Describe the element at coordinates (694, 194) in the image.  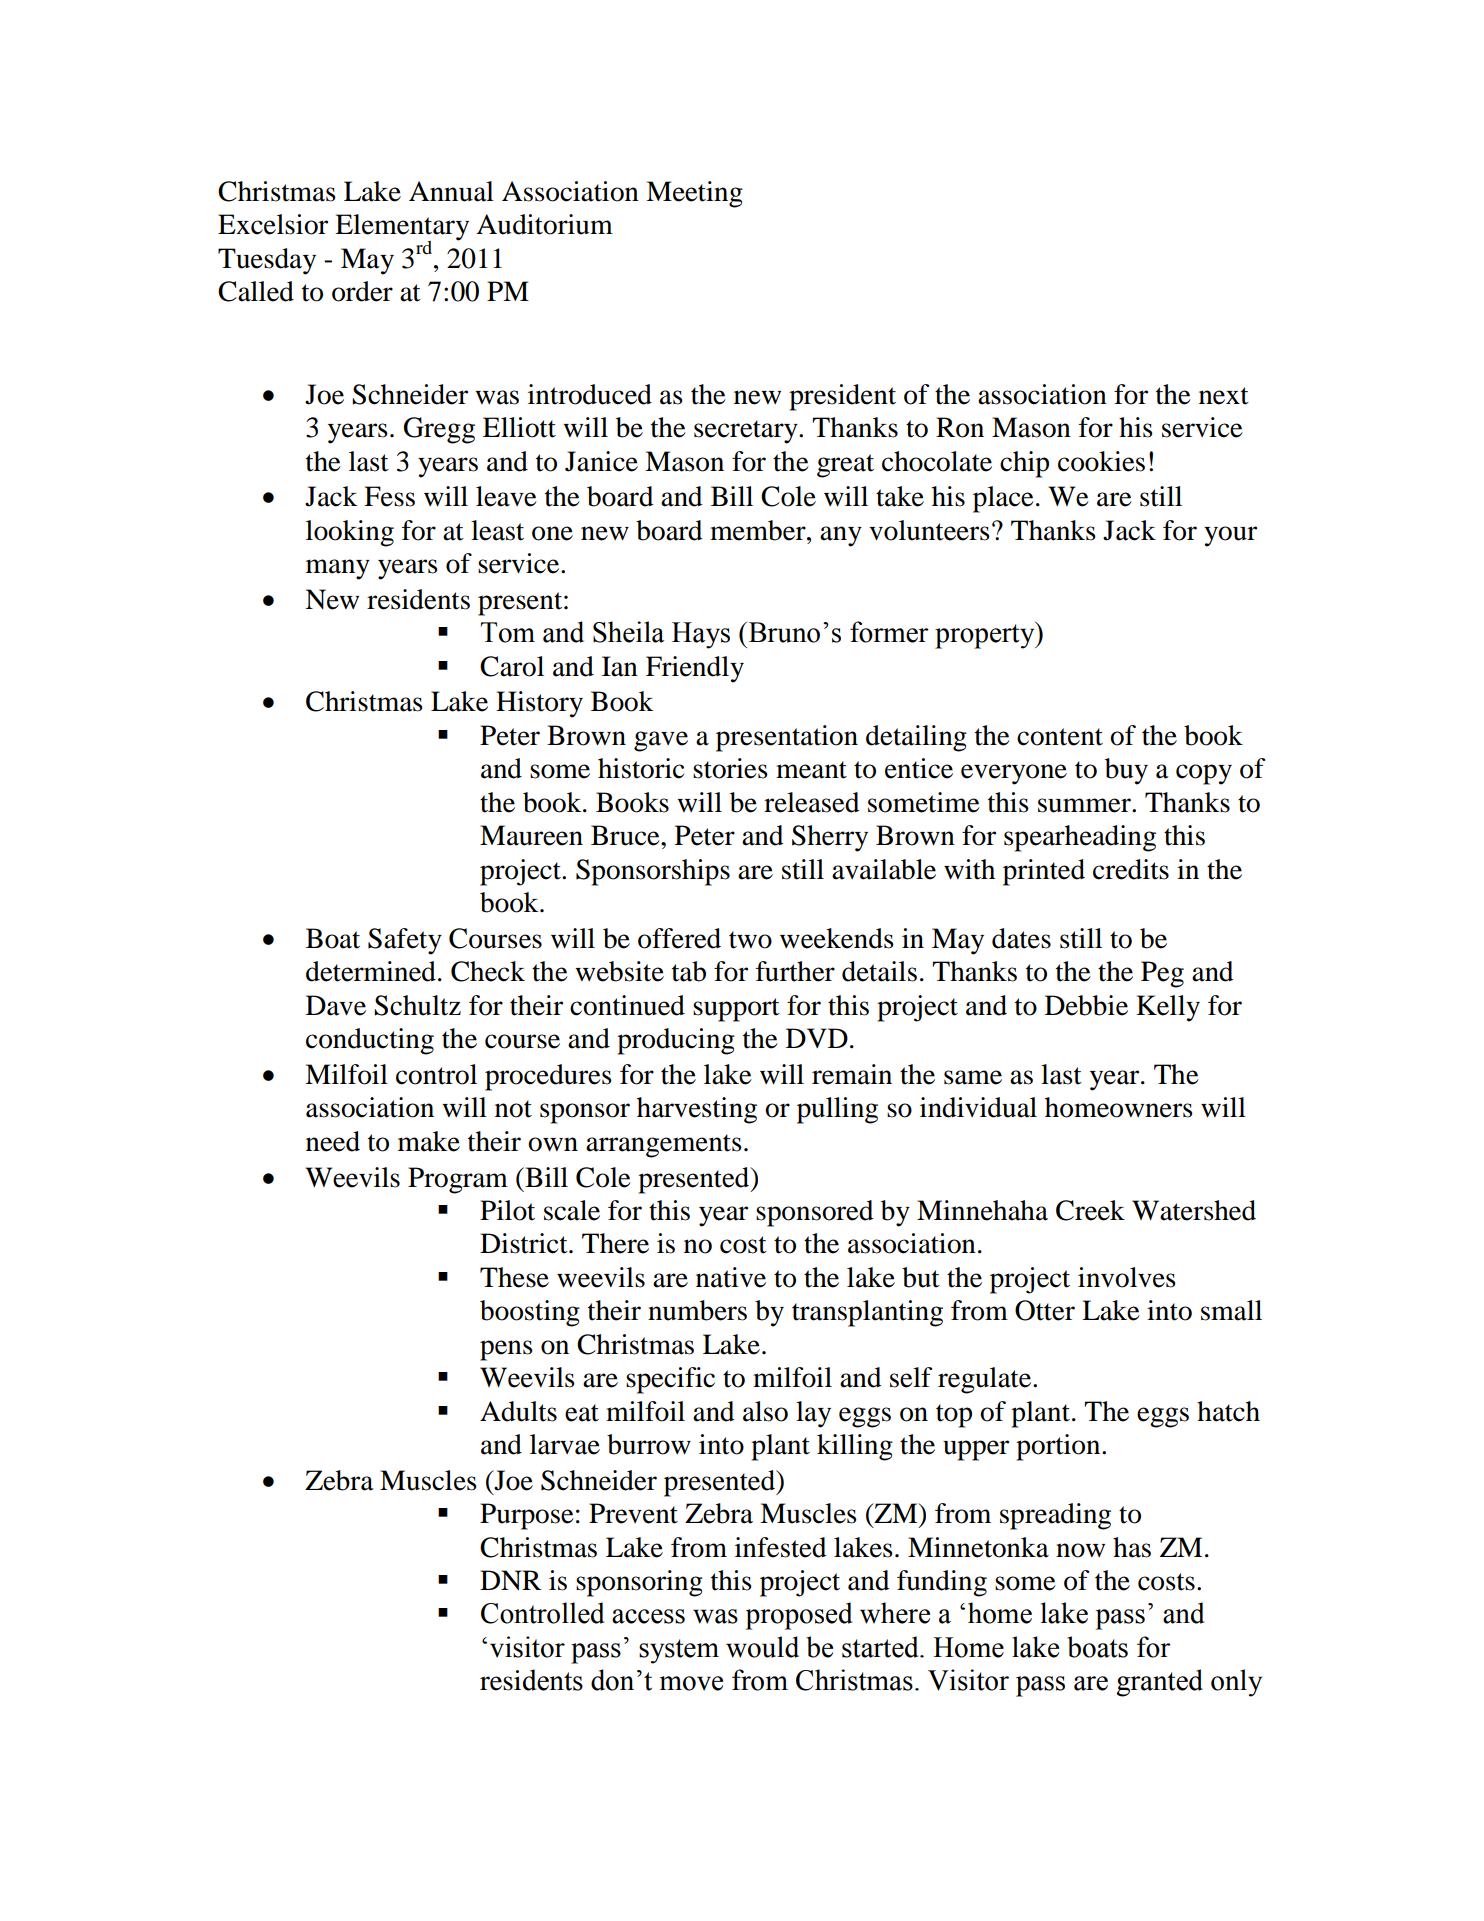
I see `Meeting` at that location.
